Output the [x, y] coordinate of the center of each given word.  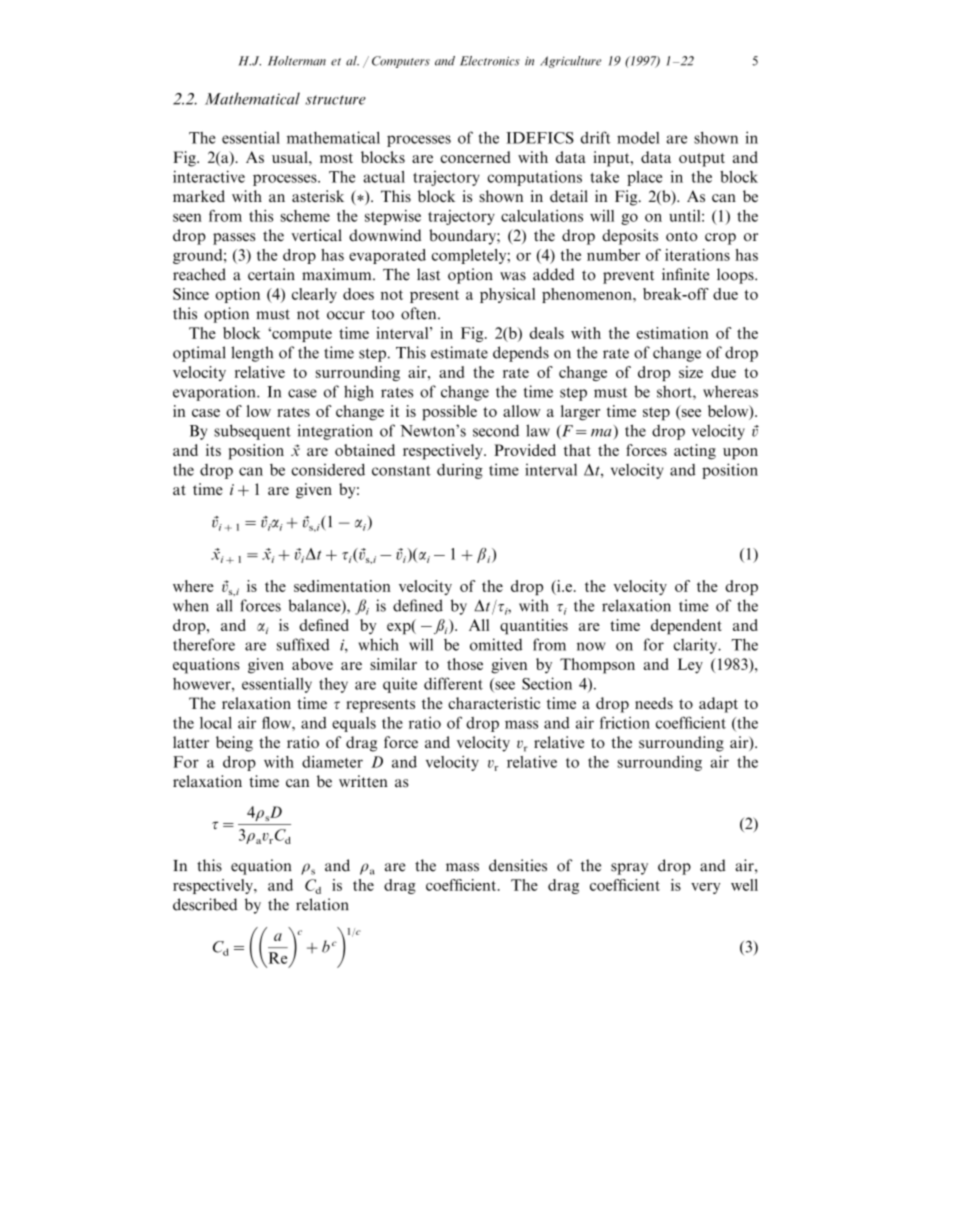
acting [695, 452]
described [205, 904]
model [638, 137]
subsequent [252, 432]
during [460, 471]
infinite [685, 274]
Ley [690, 666]
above [312, 664]
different [453, 683]
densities [518, 865]
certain [271, 274]
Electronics [490, 61]
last [428, 274]
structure [335, 100]
